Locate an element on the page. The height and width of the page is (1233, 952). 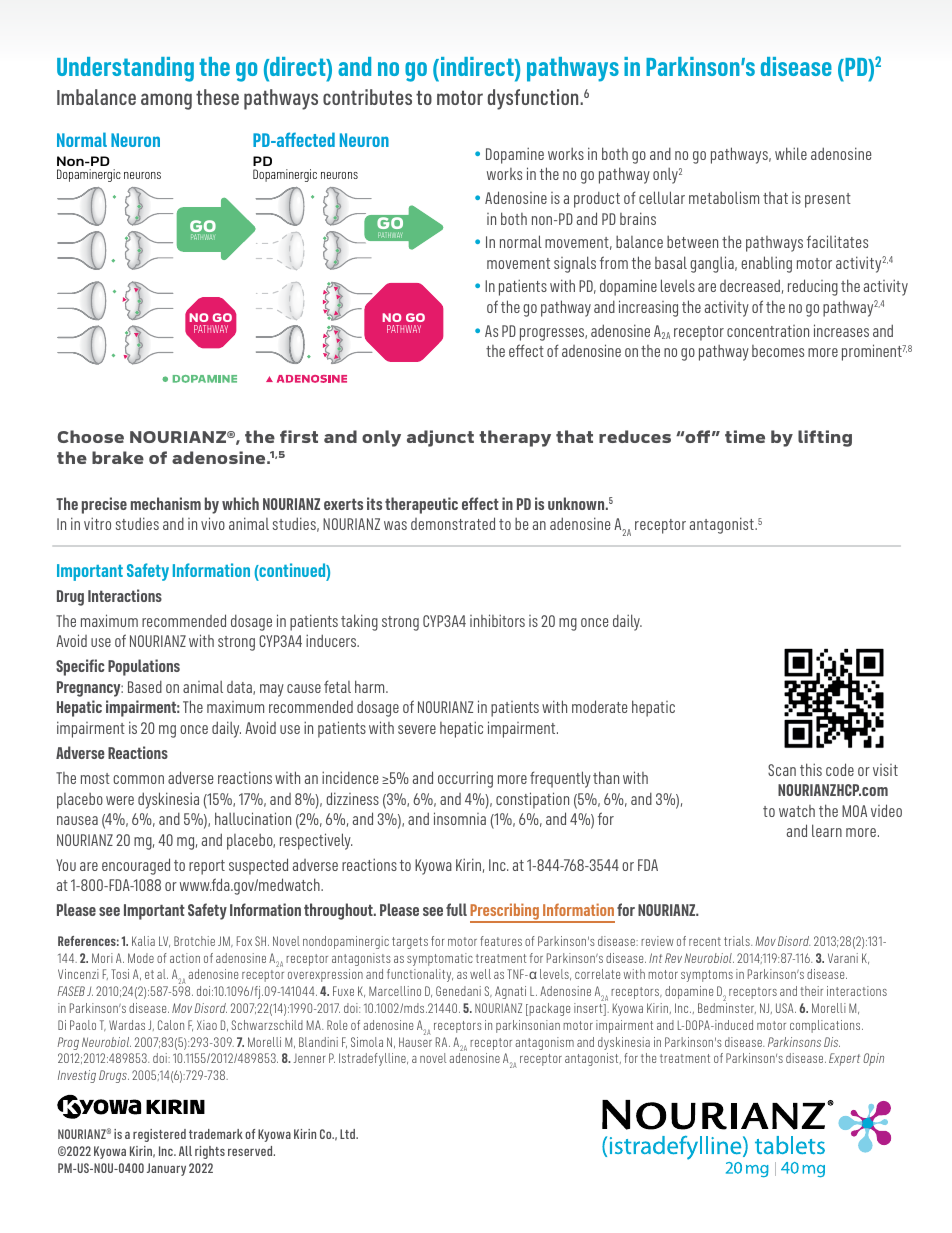
Scan is located at coordinates (782, 770).
